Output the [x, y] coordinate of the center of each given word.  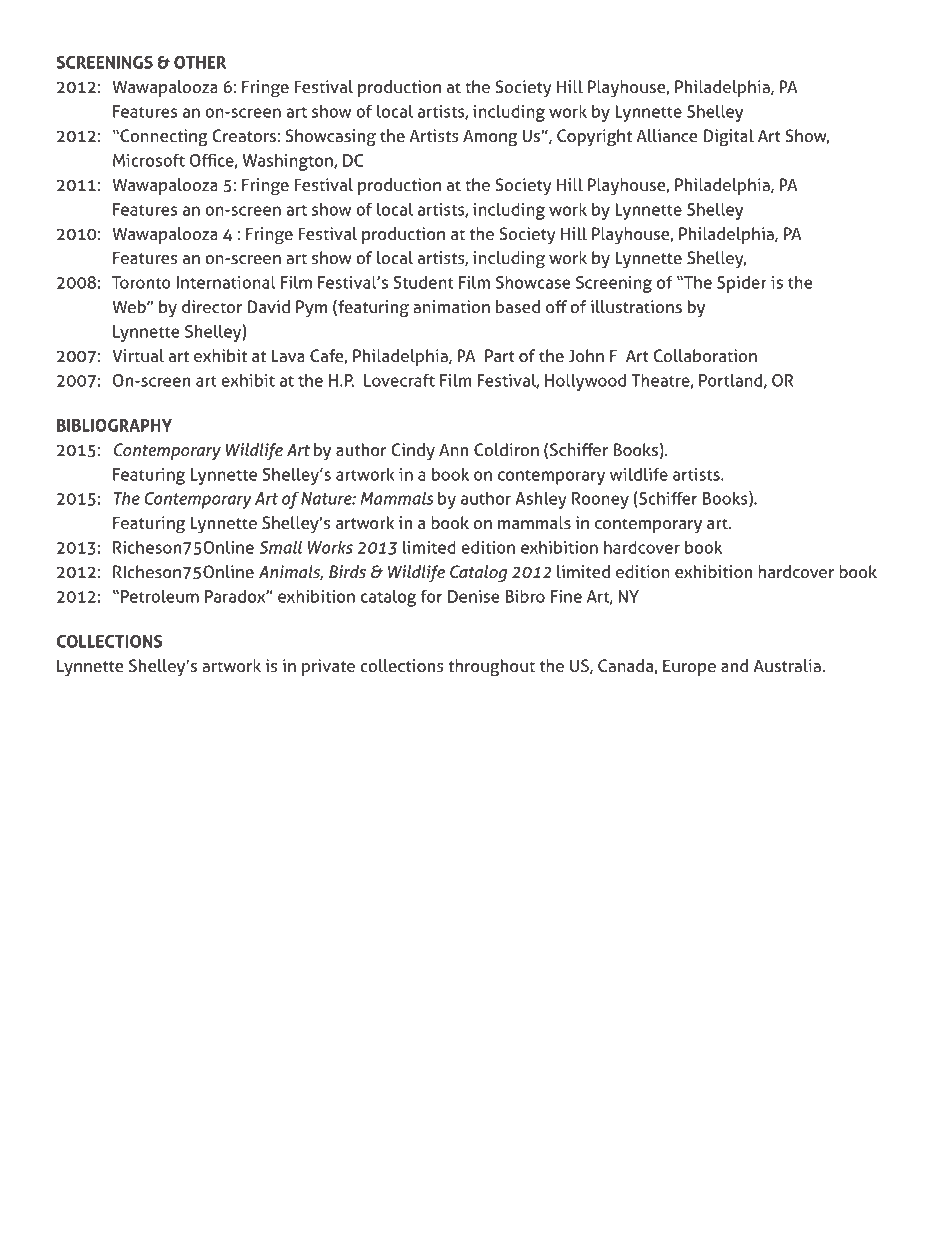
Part [500, 355]
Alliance [667, 135]
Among [490, 138]
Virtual [138, 355]
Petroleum [160, 596]
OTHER [200, 62]
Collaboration [705, 355]
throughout [491, 668]
